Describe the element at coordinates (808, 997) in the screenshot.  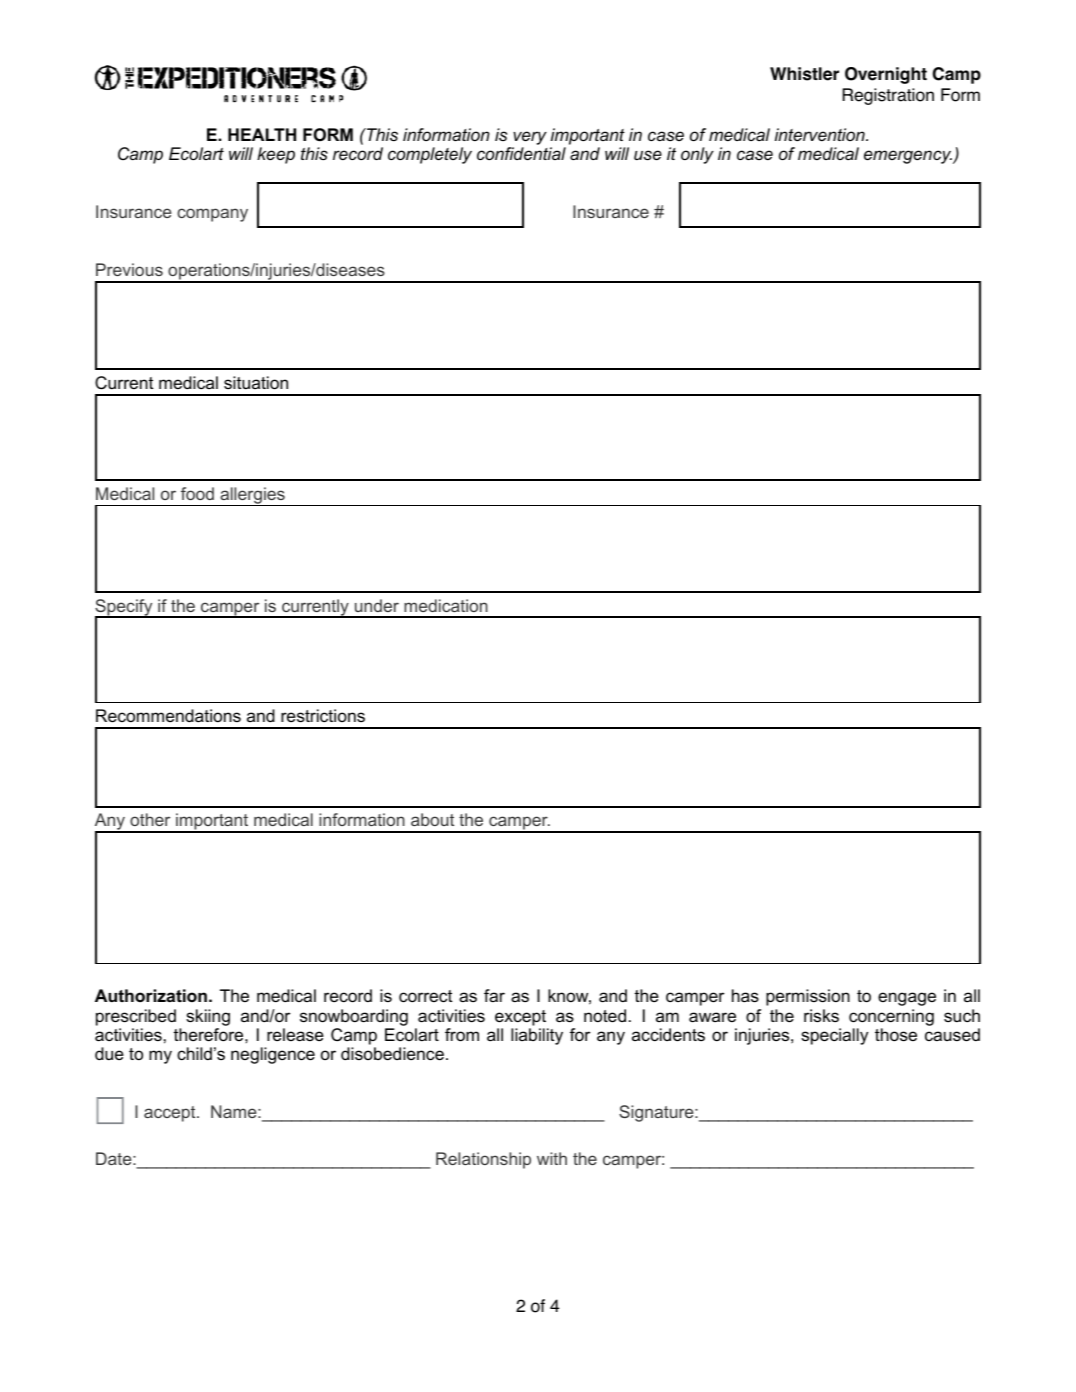
I see `permission` at that location.
